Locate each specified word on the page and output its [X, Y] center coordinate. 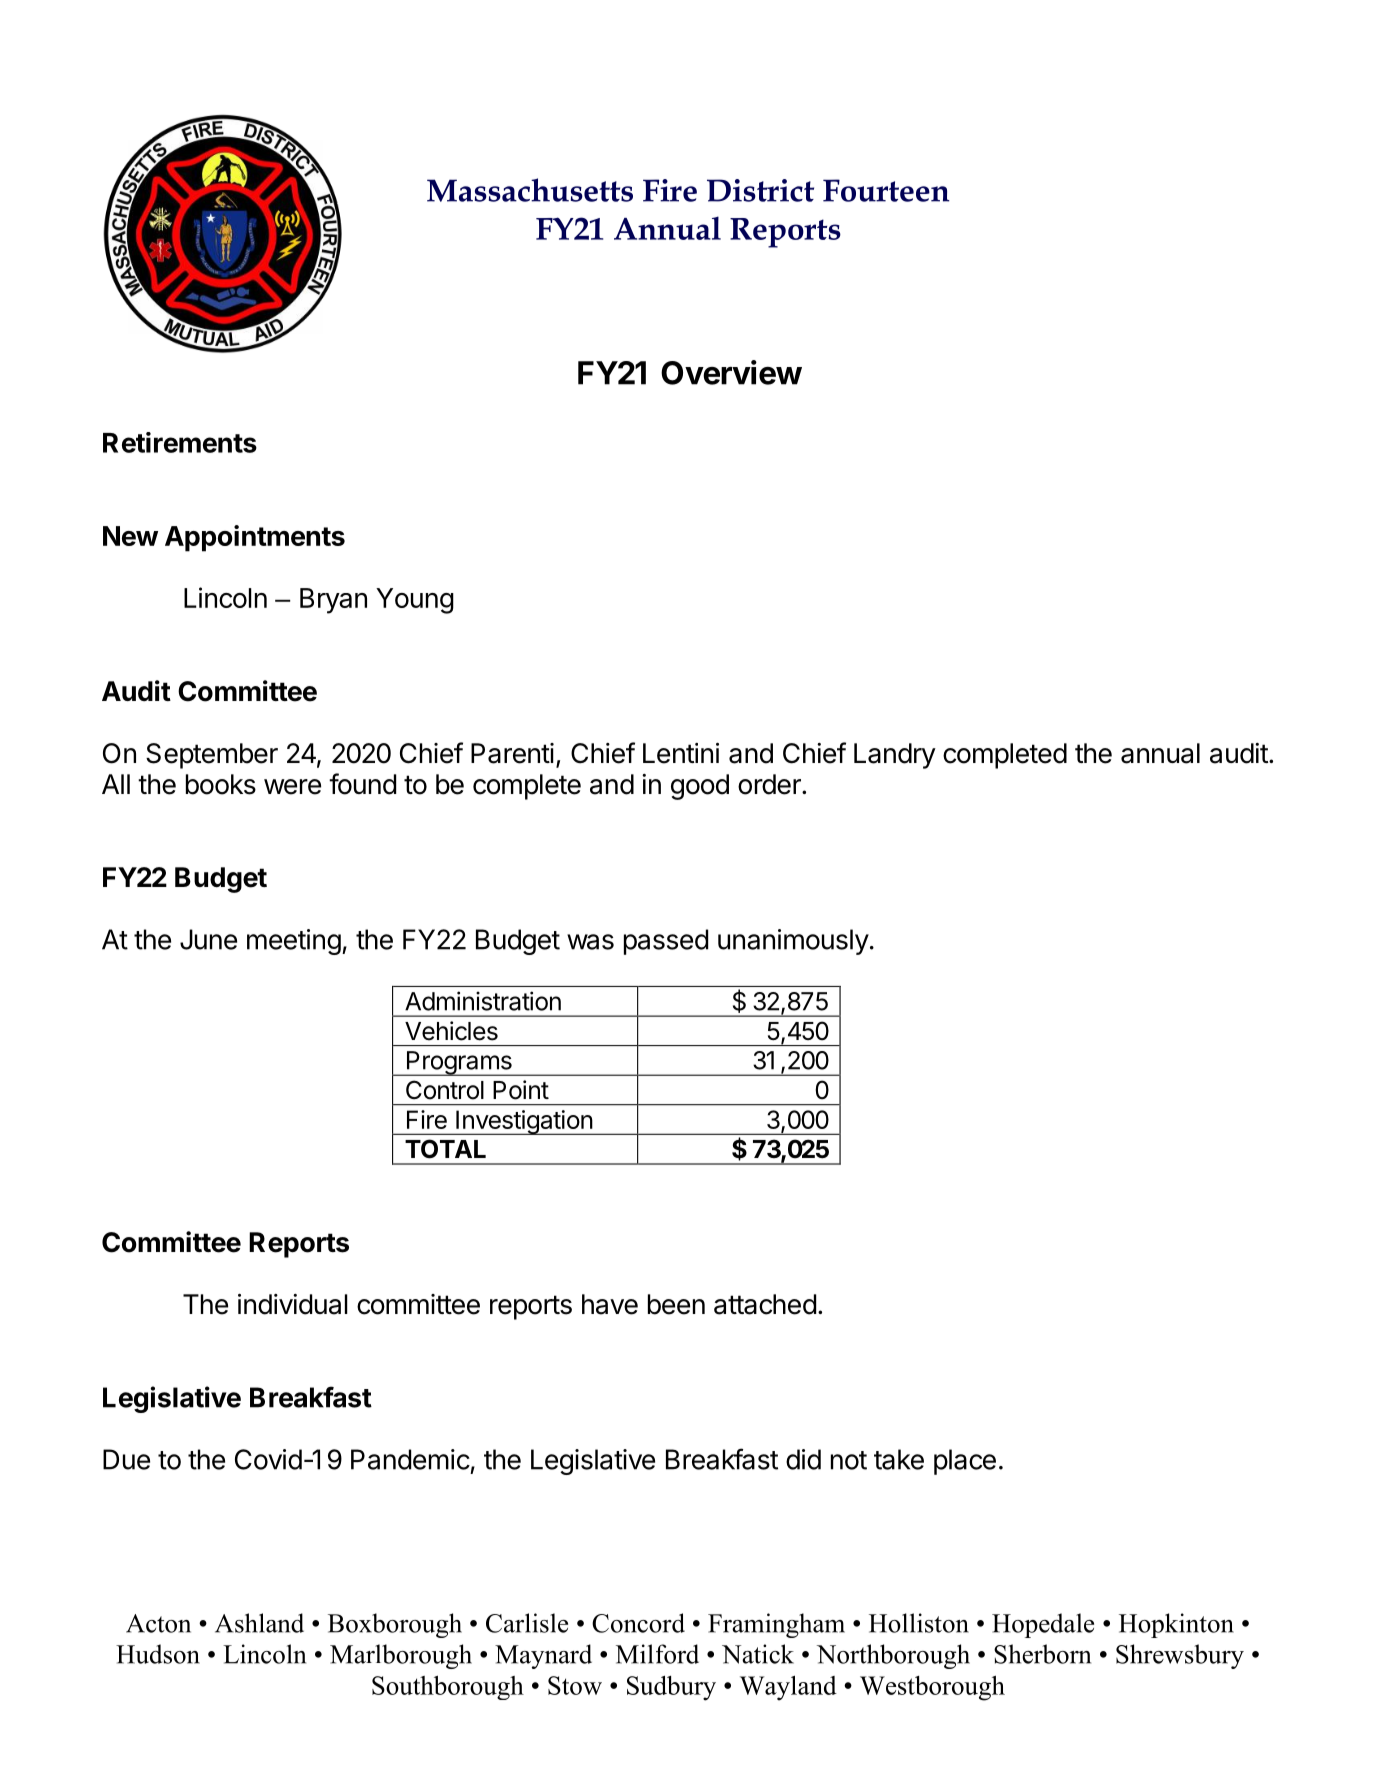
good [700, 787]
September [212, 756]
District [760, 190]
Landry [895, 756]
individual [293, 1304]
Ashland [259, 1623]
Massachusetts [530, 190]
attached [765, 1304]
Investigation [524, 1122]
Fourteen [886, 190]
